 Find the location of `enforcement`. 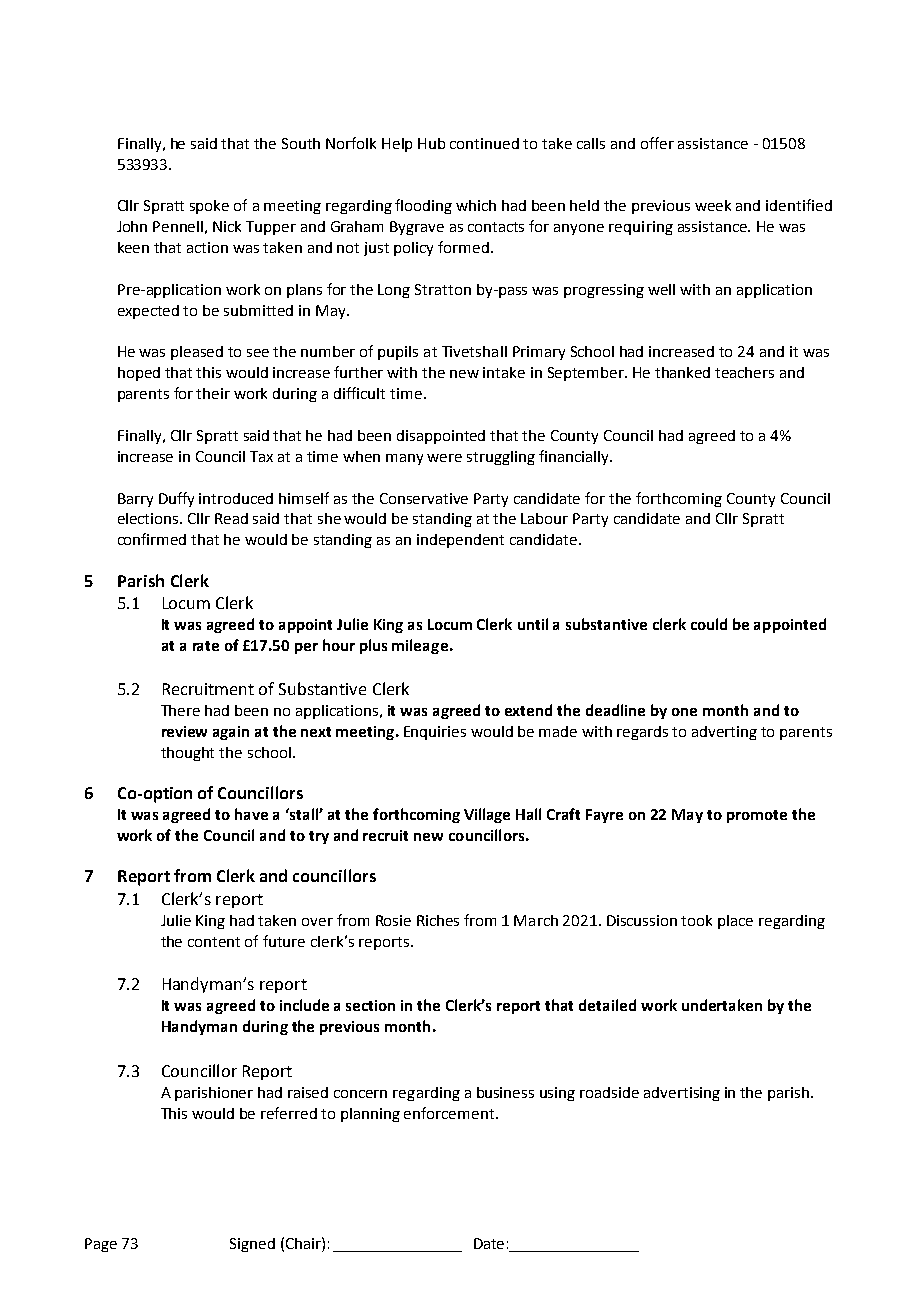

enforcement is located at coordinates (450, 1113).
